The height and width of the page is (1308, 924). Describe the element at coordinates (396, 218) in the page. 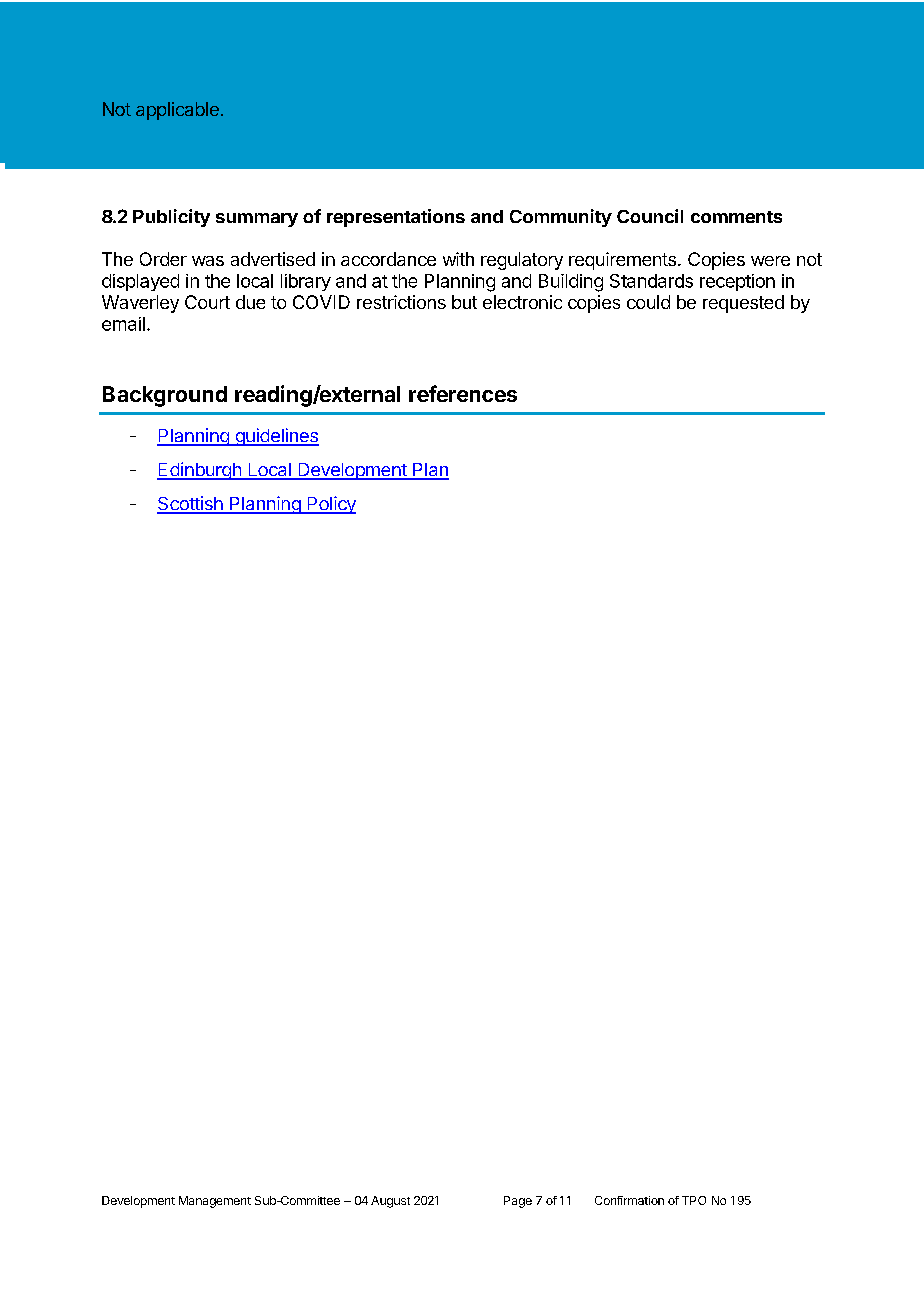

I see `representations` at that location.
